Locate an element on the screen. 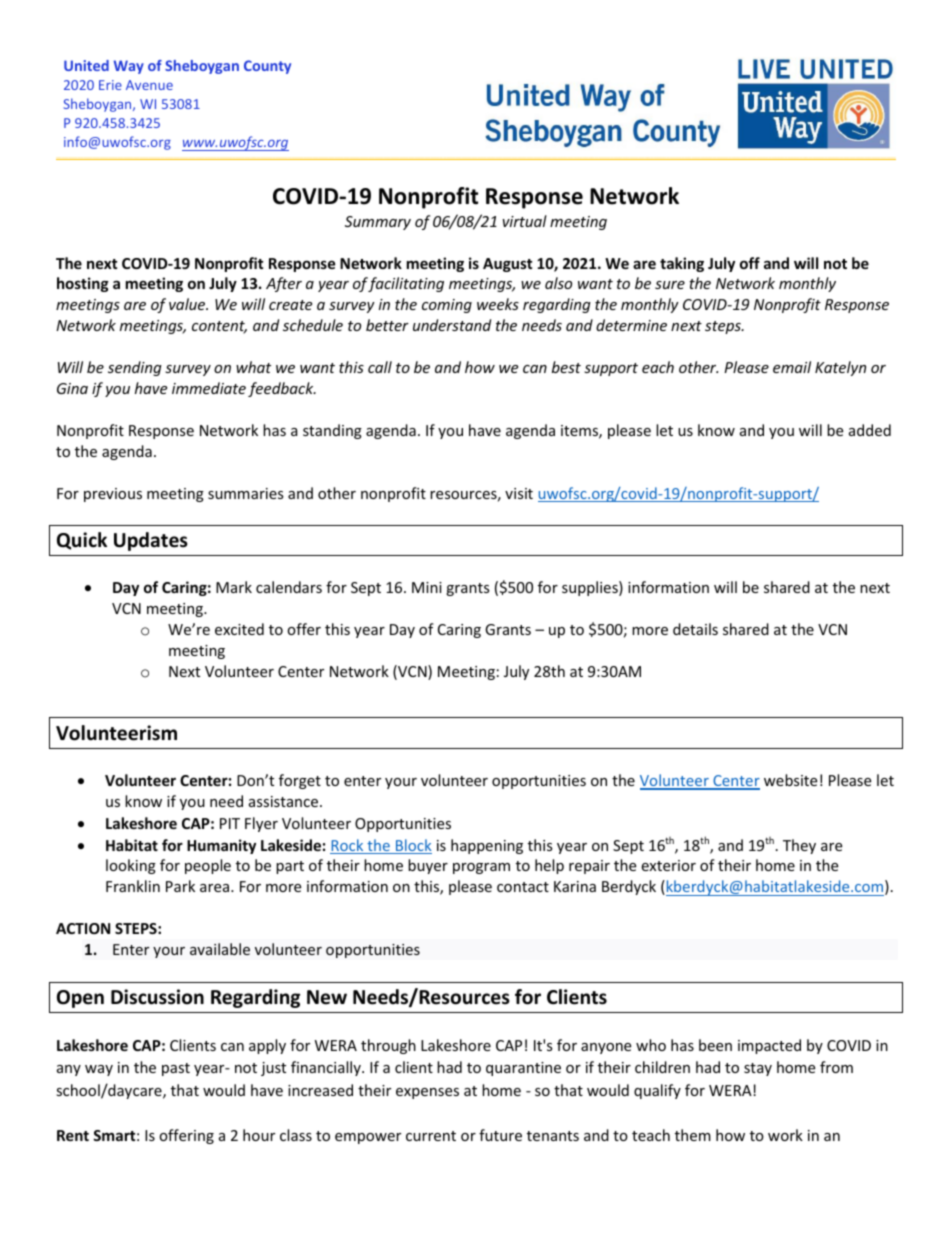  added is located at coordinates (870, 430).
